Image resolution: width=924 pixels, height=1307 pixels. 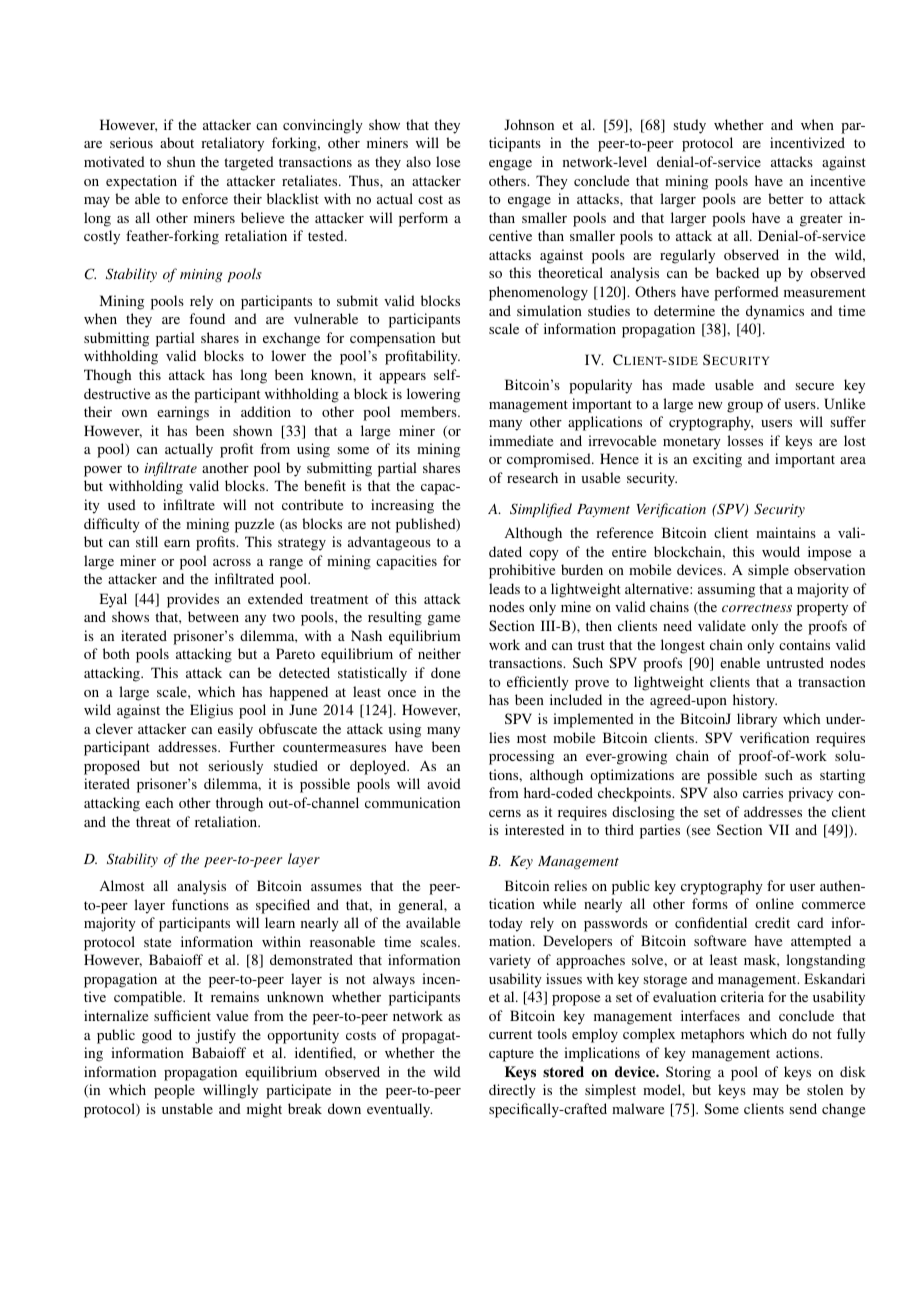 I want to click on people, so click(x=174, y=1091).
